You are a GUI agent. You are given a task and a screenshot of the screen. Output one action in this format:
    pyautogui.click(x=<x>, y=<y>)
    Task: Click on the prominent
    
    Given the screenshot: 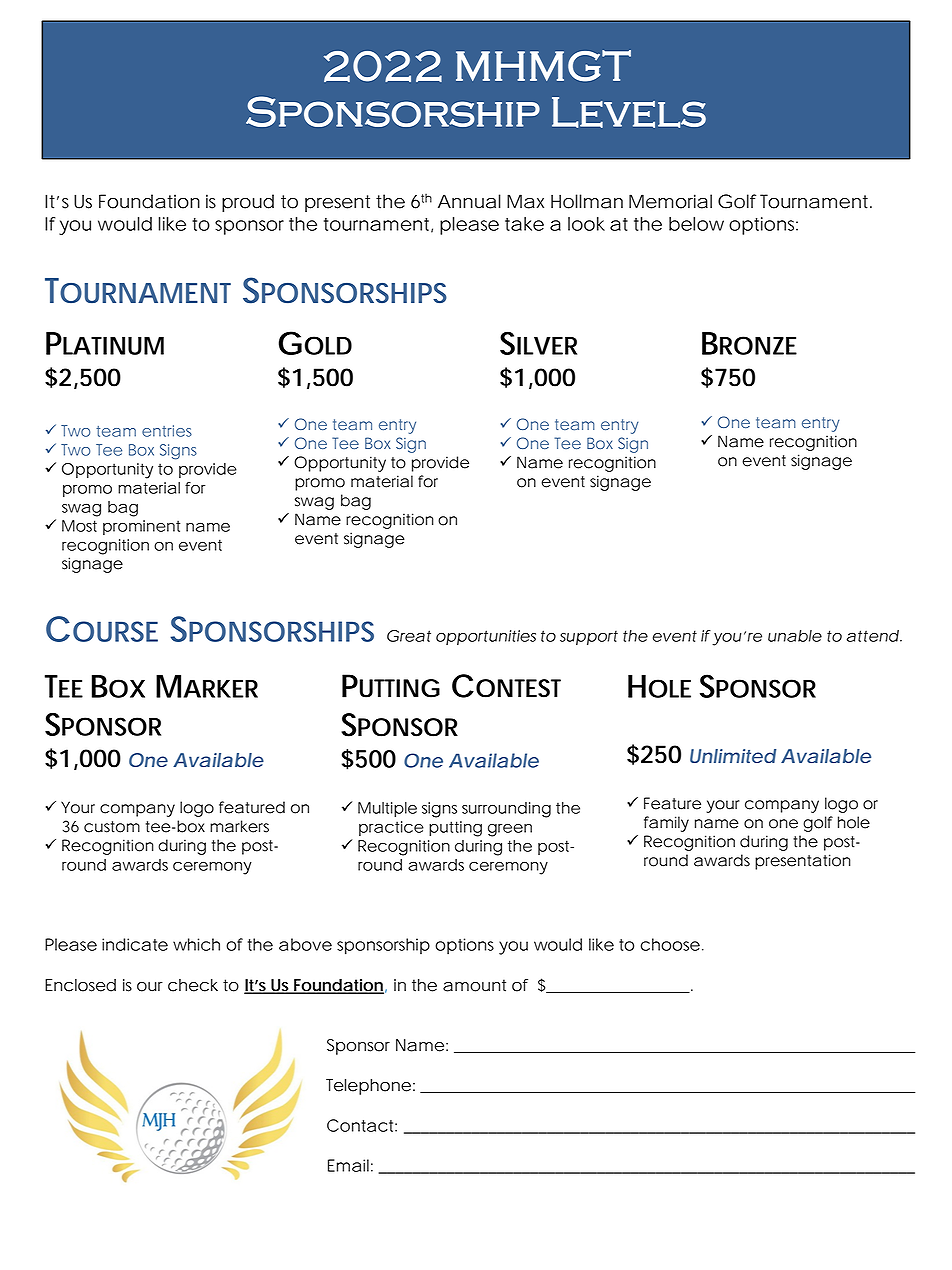 What is the action you would take?
    pyautogui.click(x=141, y=527)
